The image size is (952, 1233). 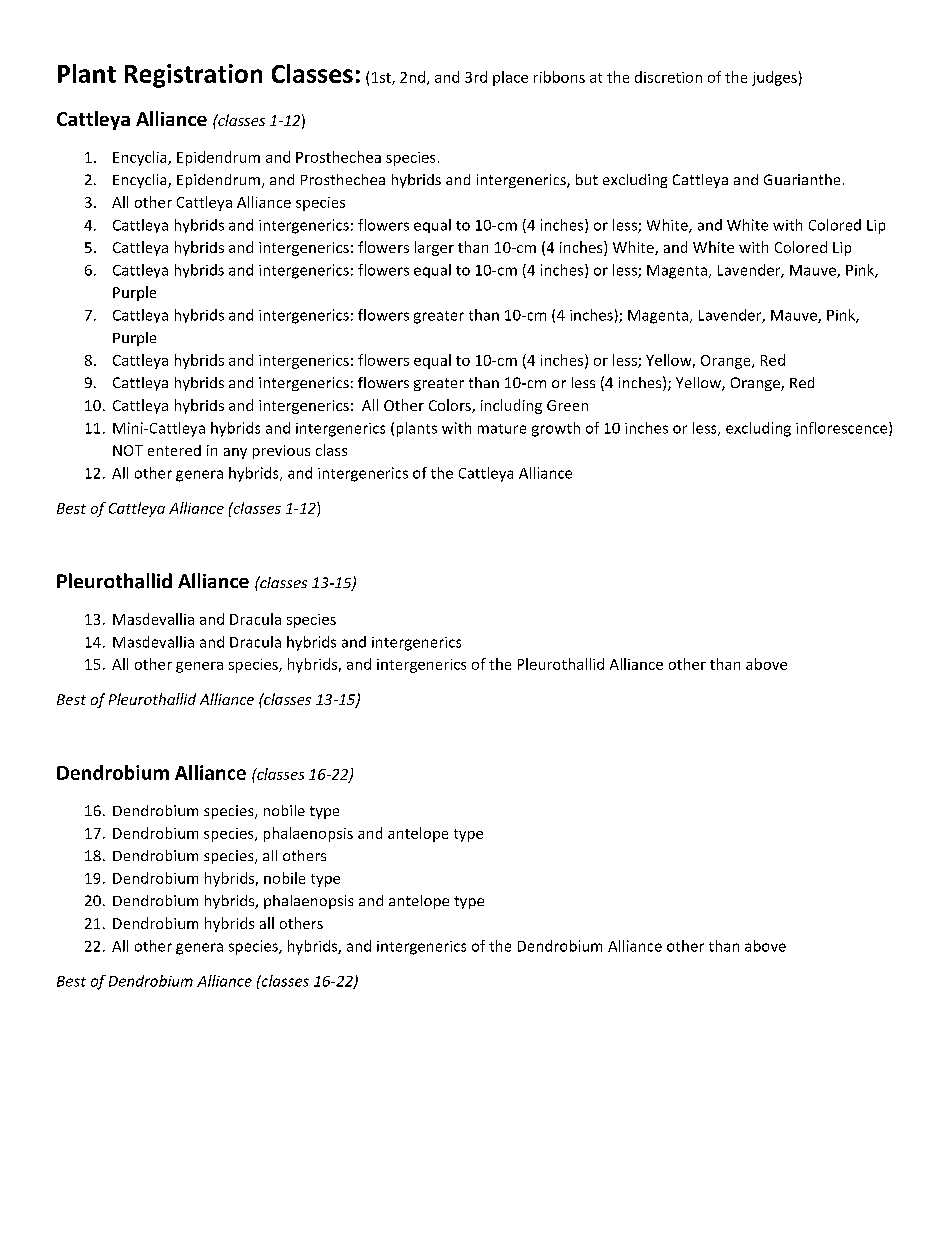 I want to click on but, so click(x=587, y=179).
